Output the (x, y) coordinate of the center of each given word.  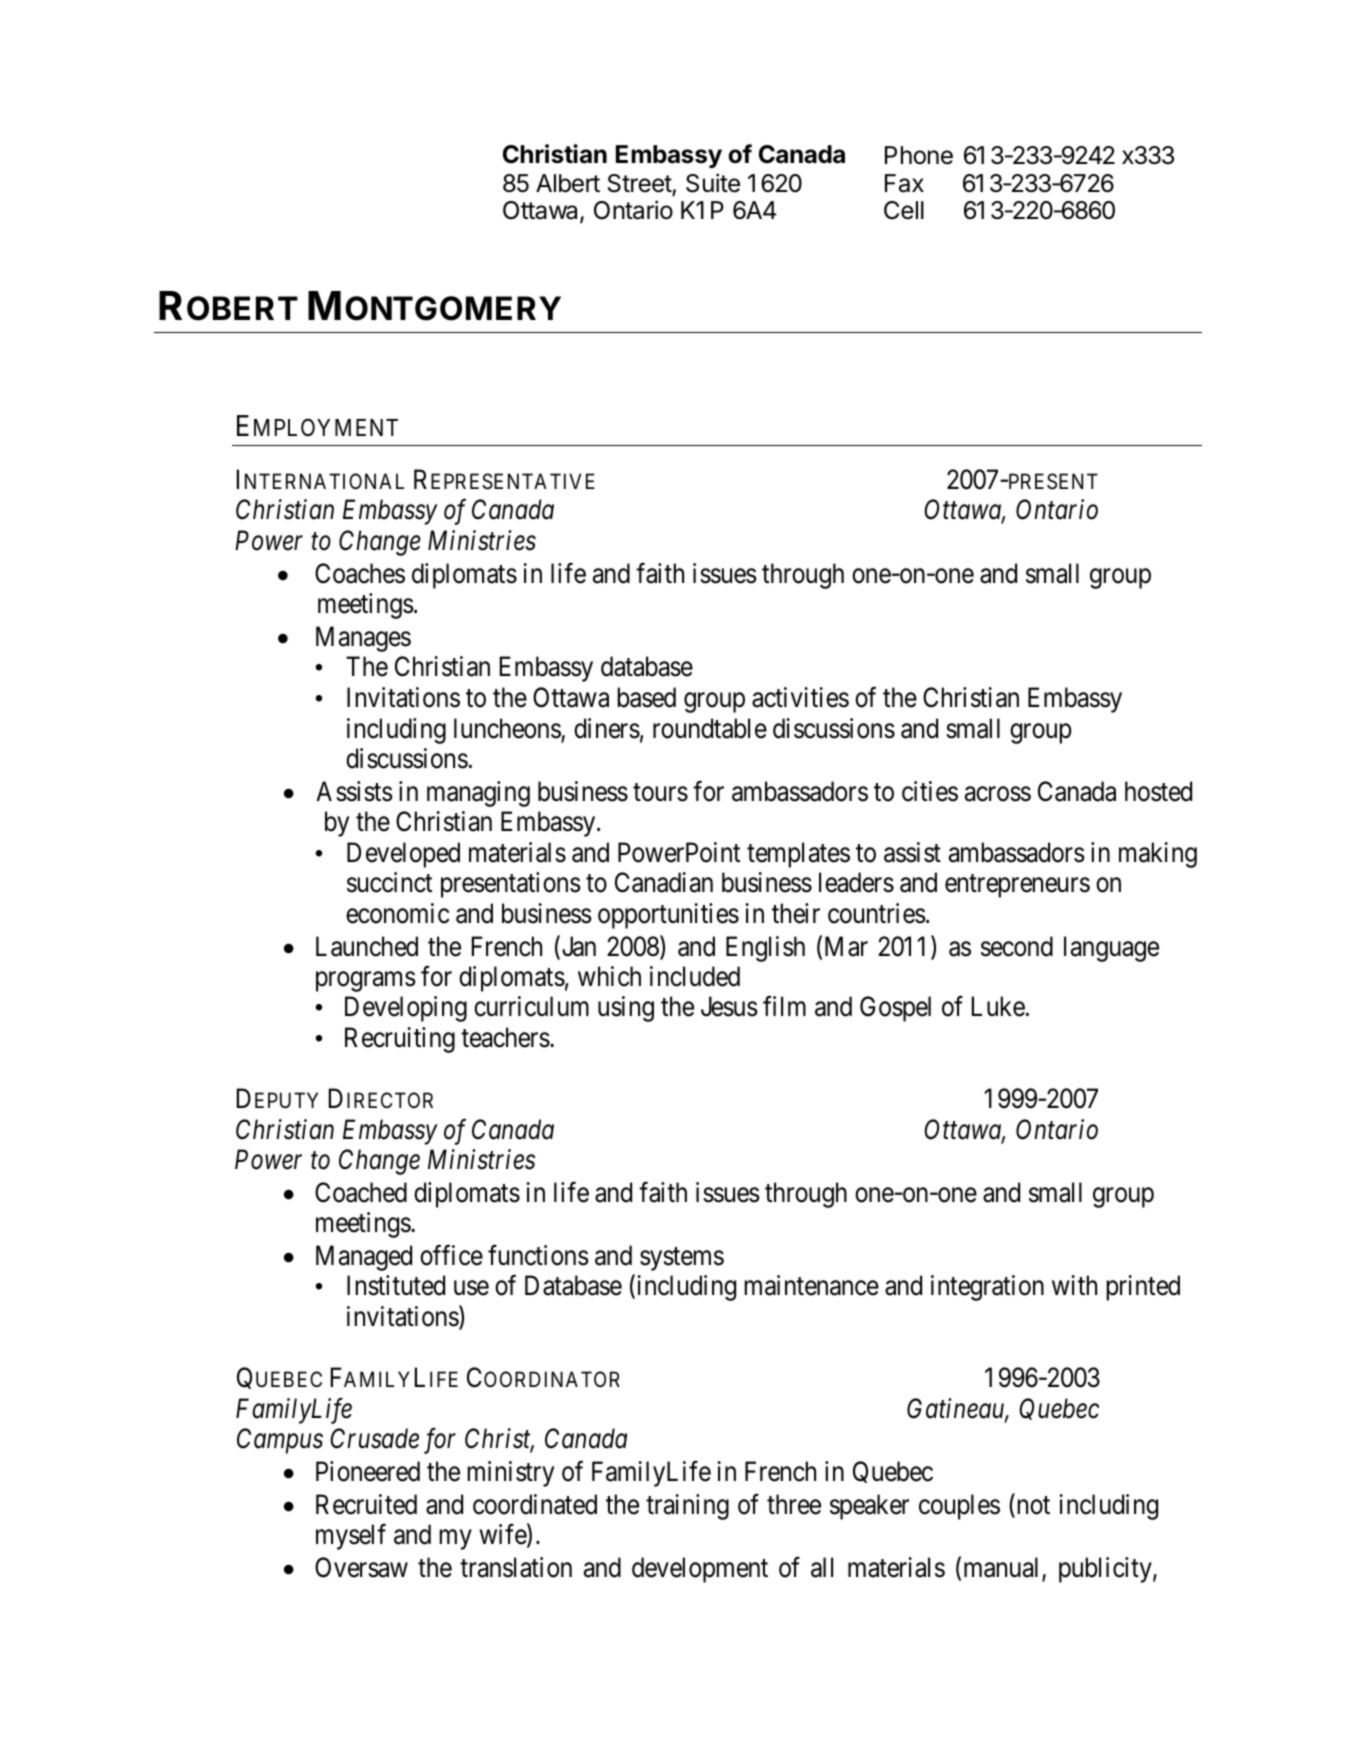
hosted (1158, 791)
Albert (568, 183)
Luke (998, 1006)
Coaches (360, 573)
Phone (919, 155)
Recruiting (400, 1040)
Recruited (366, 1504)
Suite (713, 183)
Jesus (729, 1007)
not (1032, 1506)
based (647, 697)
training (687, 1507)
